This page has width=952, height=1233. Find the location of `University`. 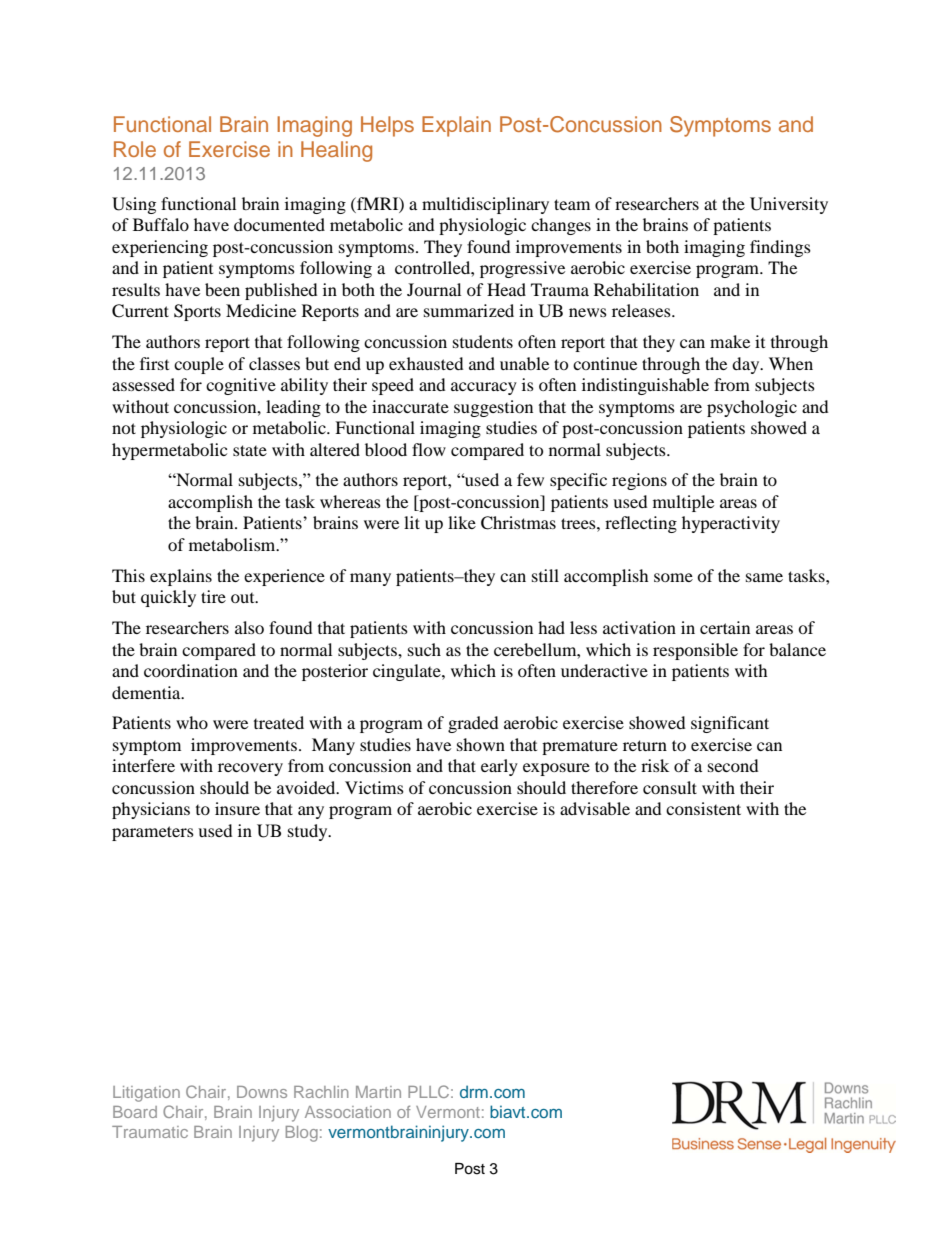

University is located at coordinates (789, 205).
